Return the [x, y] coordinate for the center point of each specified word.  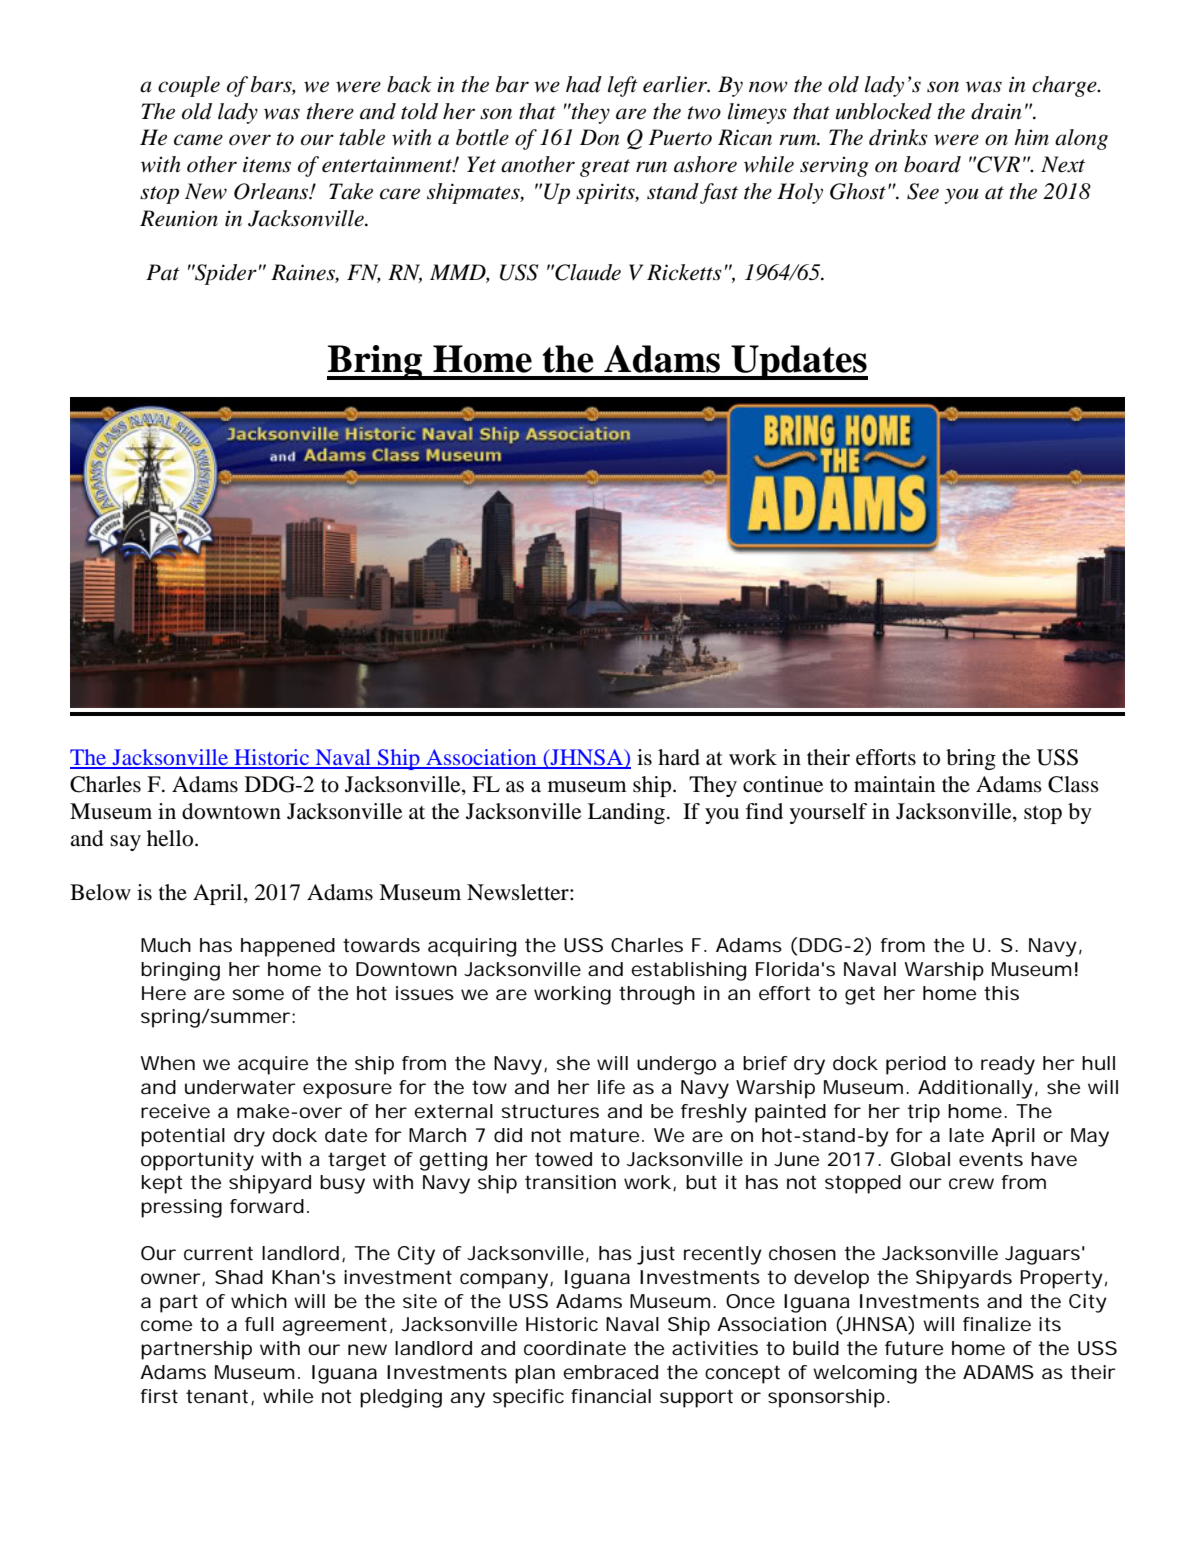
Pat [163, 272]
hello [171, 838]
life [611, 1087]
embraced [610, 1372]
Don [600, 137]
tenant [219, 1397]
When [167, 1063]
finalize [997, 1324]
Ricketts [684, 272]
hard [679, 757]
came [198, 140]
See [923, 191]
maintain [894, 784]
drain [996, 111]
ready [1008, 1065]
